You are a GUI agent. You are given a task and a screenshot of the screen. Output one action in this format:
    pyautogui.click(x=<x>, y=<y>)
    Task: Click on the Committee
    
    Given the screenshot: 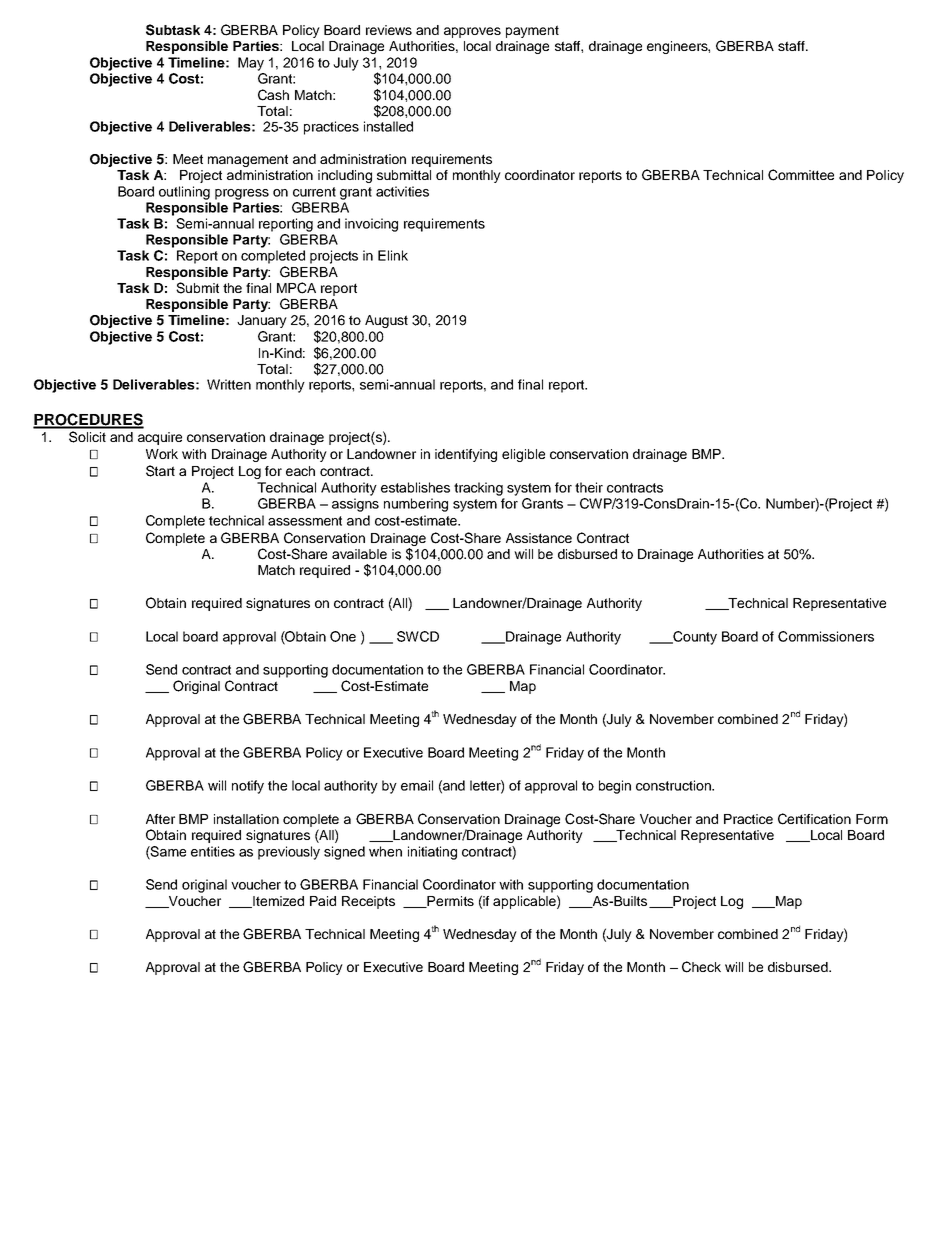 What is the action you would take?
    pyautogui.click(x=801, y=175)
